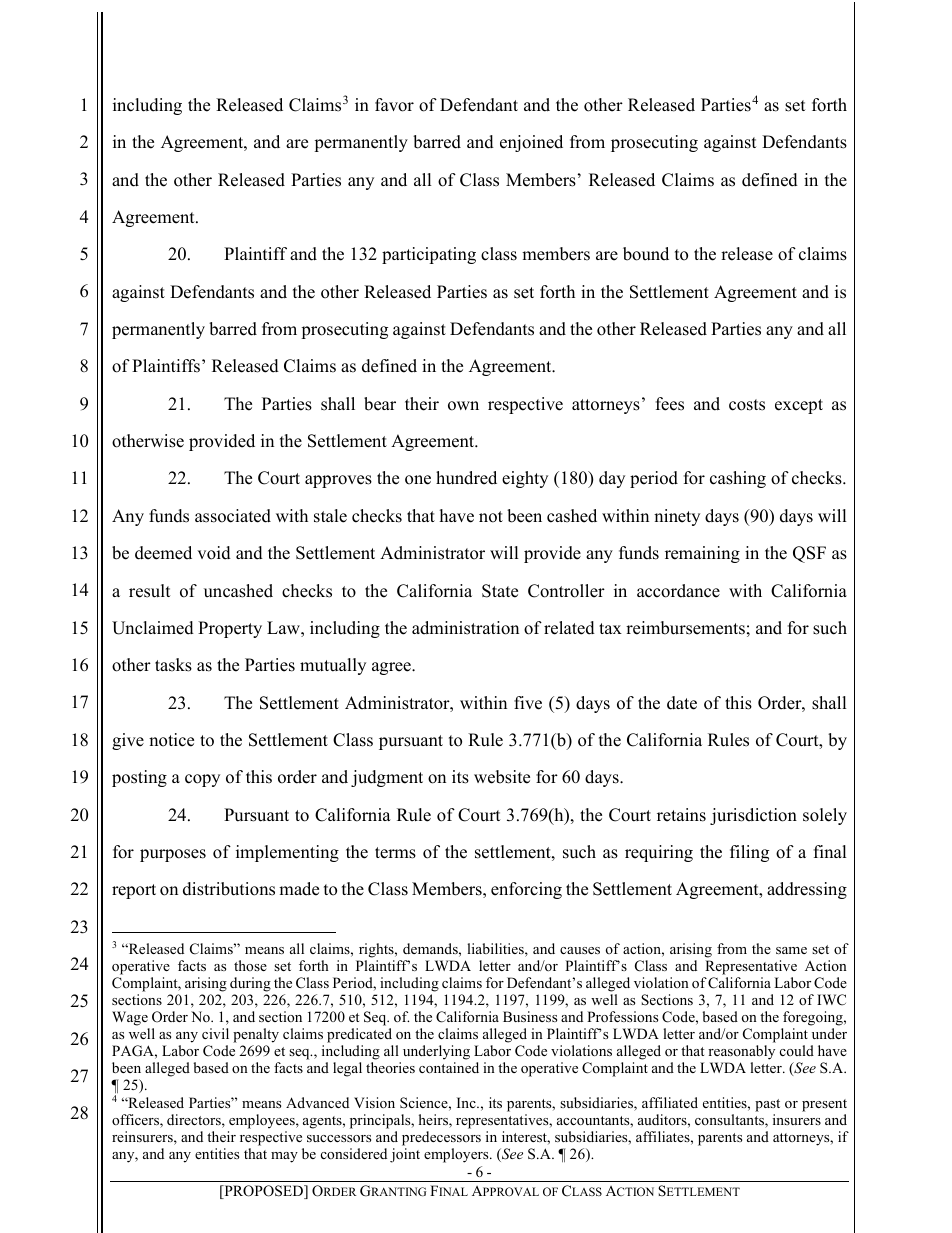  I want to click on Property, so click(230, 629).
